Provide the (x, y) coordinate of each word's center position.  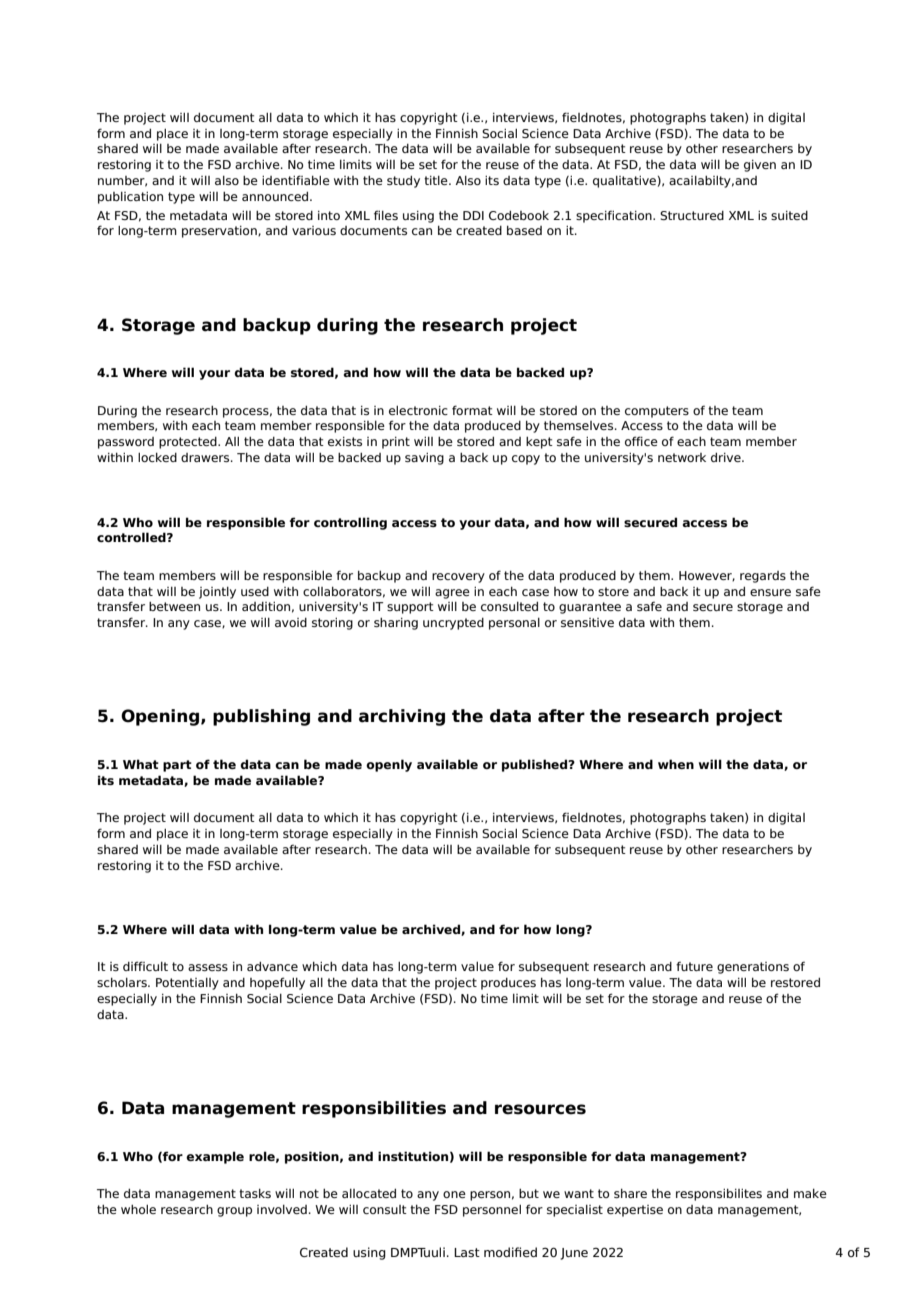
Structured (692, 215)
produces (508, 984)
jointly (217, 593)
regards (763, 577)
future (694, 966)
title (437, 180)
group (234, 1212)
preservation (220, 232)
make (810, 1193)
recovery (458, 578)
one (454, 1194)
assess (208, 967)
